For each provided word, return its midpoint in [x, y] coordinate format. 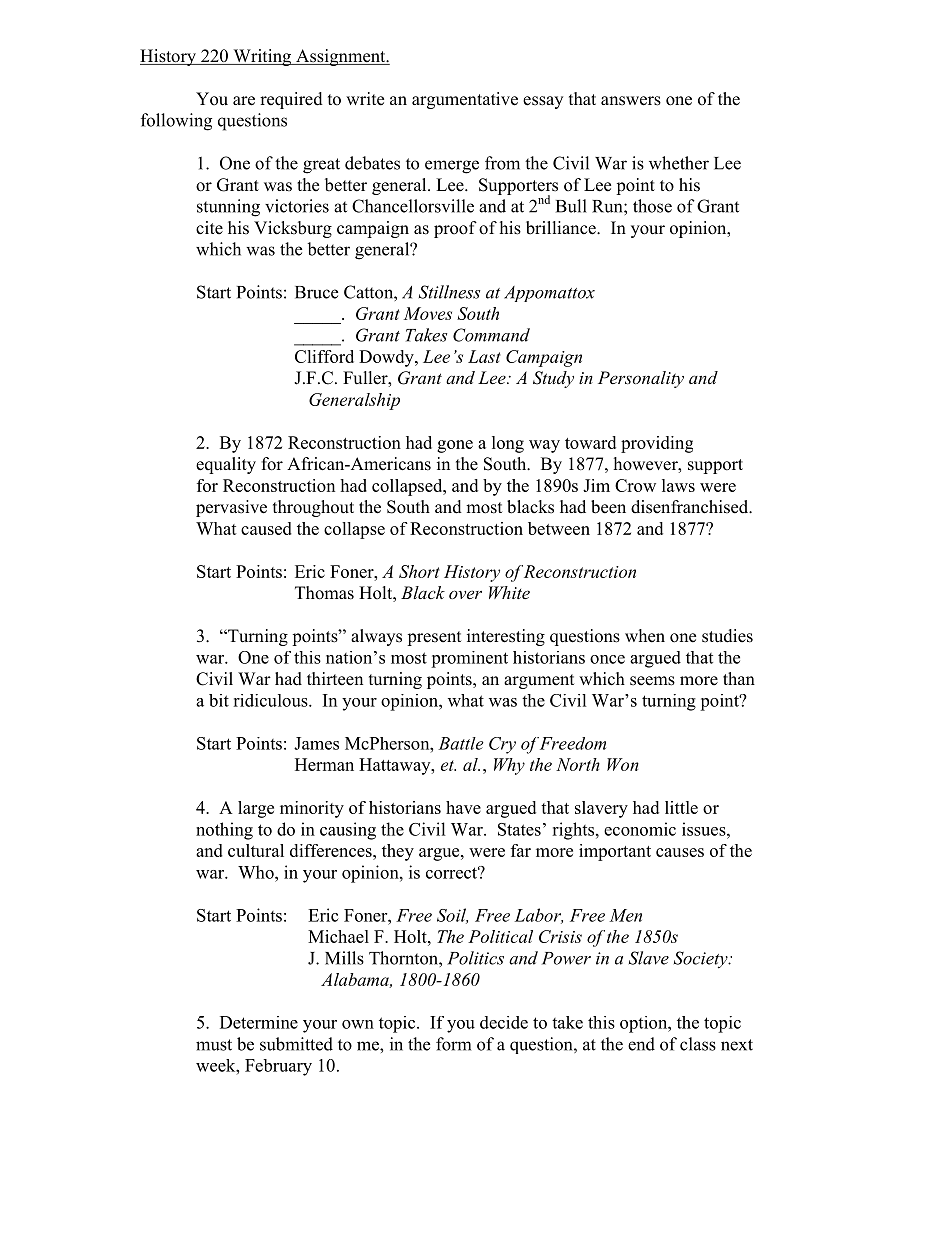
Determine [259, 1022]
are [244, 101]
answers [631, 101]
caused [266, 528]
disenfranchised [691, 507]
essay [543, 102]
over [465, 594]
